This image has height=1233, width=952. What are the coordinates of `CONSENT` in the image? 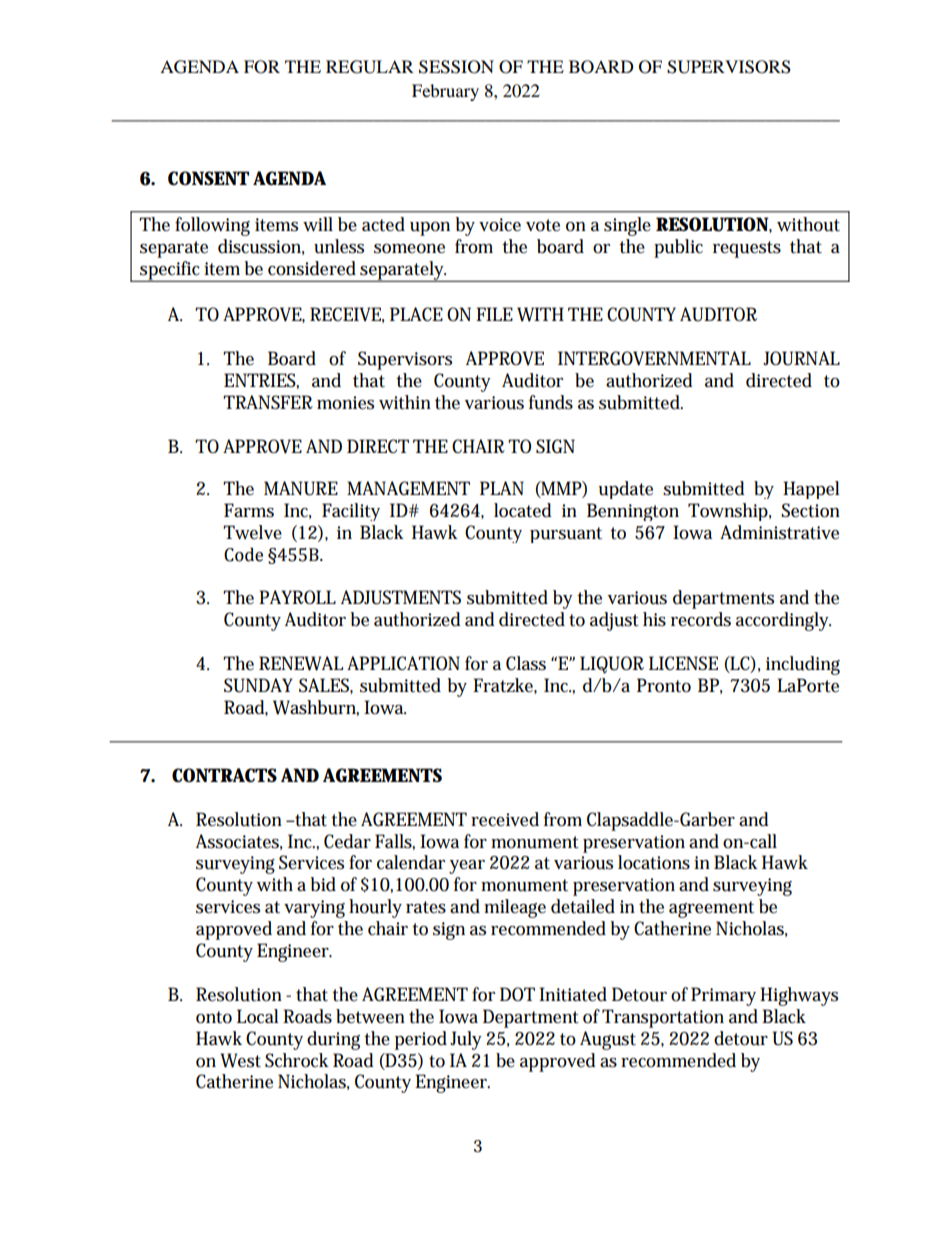 It's located at (208, 178).
